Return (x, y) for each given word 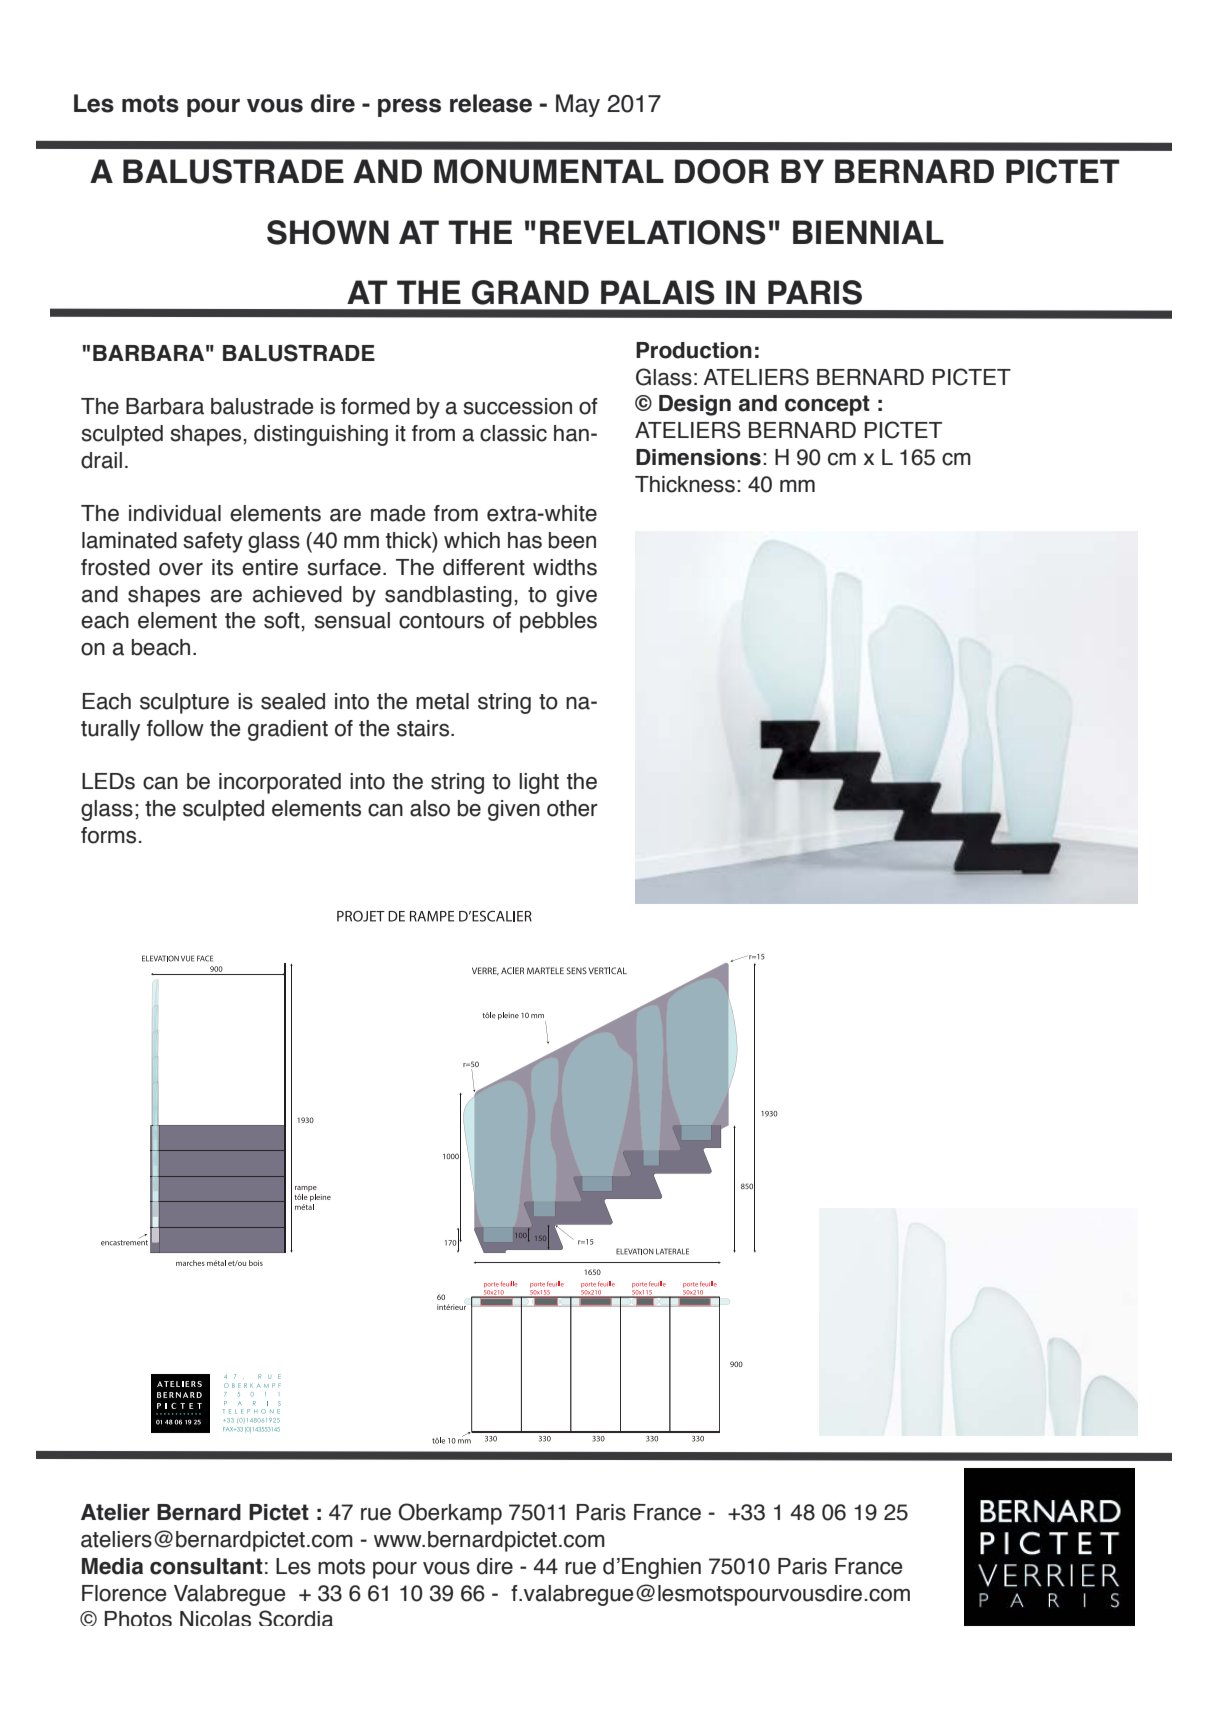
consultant (206, 1566)
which (472, 540)
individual (175, 513)
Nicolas (215, 1618)
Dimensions (698, 457)
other (572, 808)
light (539, 783)
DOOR (722, 171)
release (491, 103)
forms (108, 835)
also (430, 808)
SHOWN (328, 232)
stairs (424, 728)
